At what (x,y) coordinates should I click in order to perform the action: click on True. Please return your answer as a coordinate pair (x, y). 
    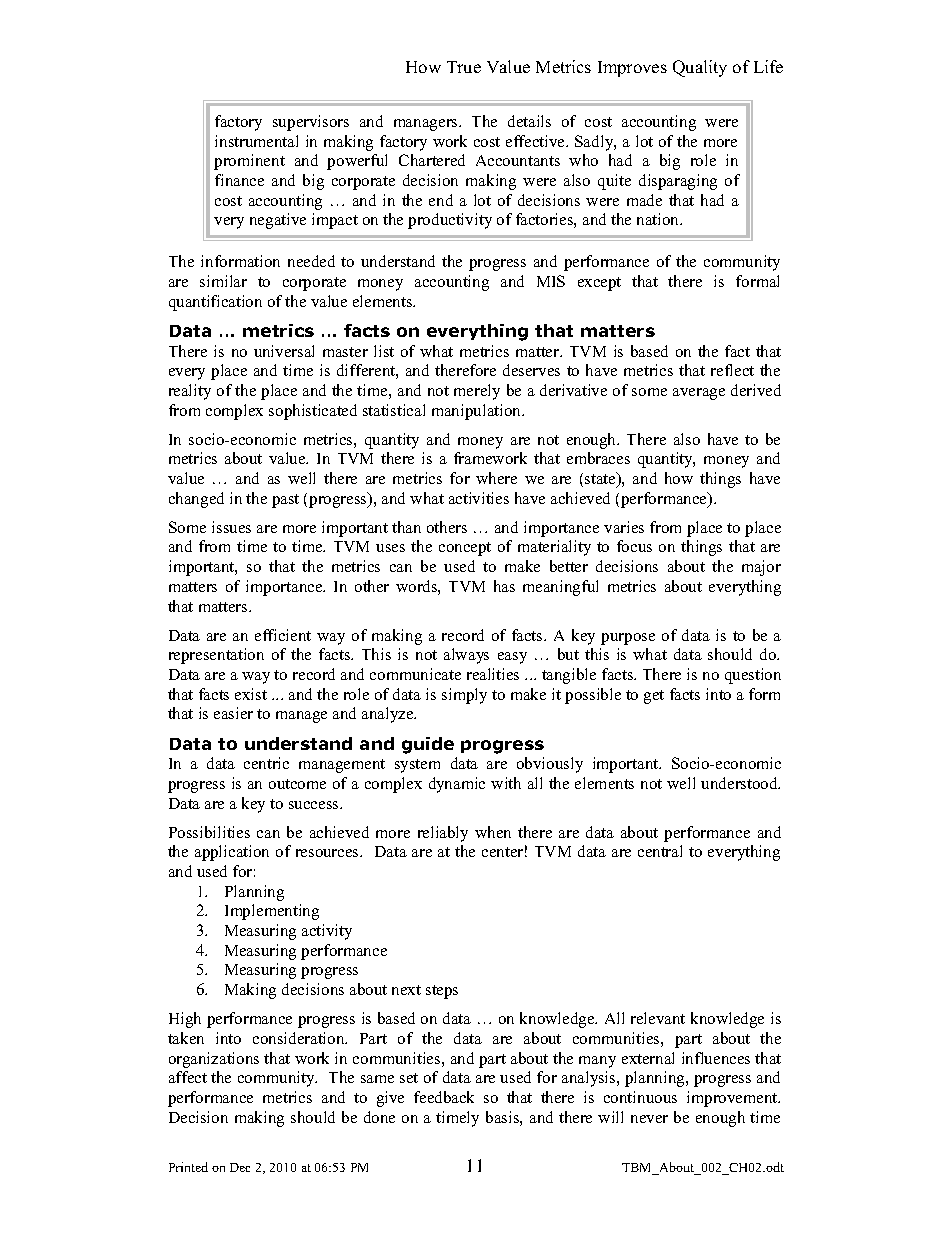
    Looking at the image, I should click on (464, 67).
